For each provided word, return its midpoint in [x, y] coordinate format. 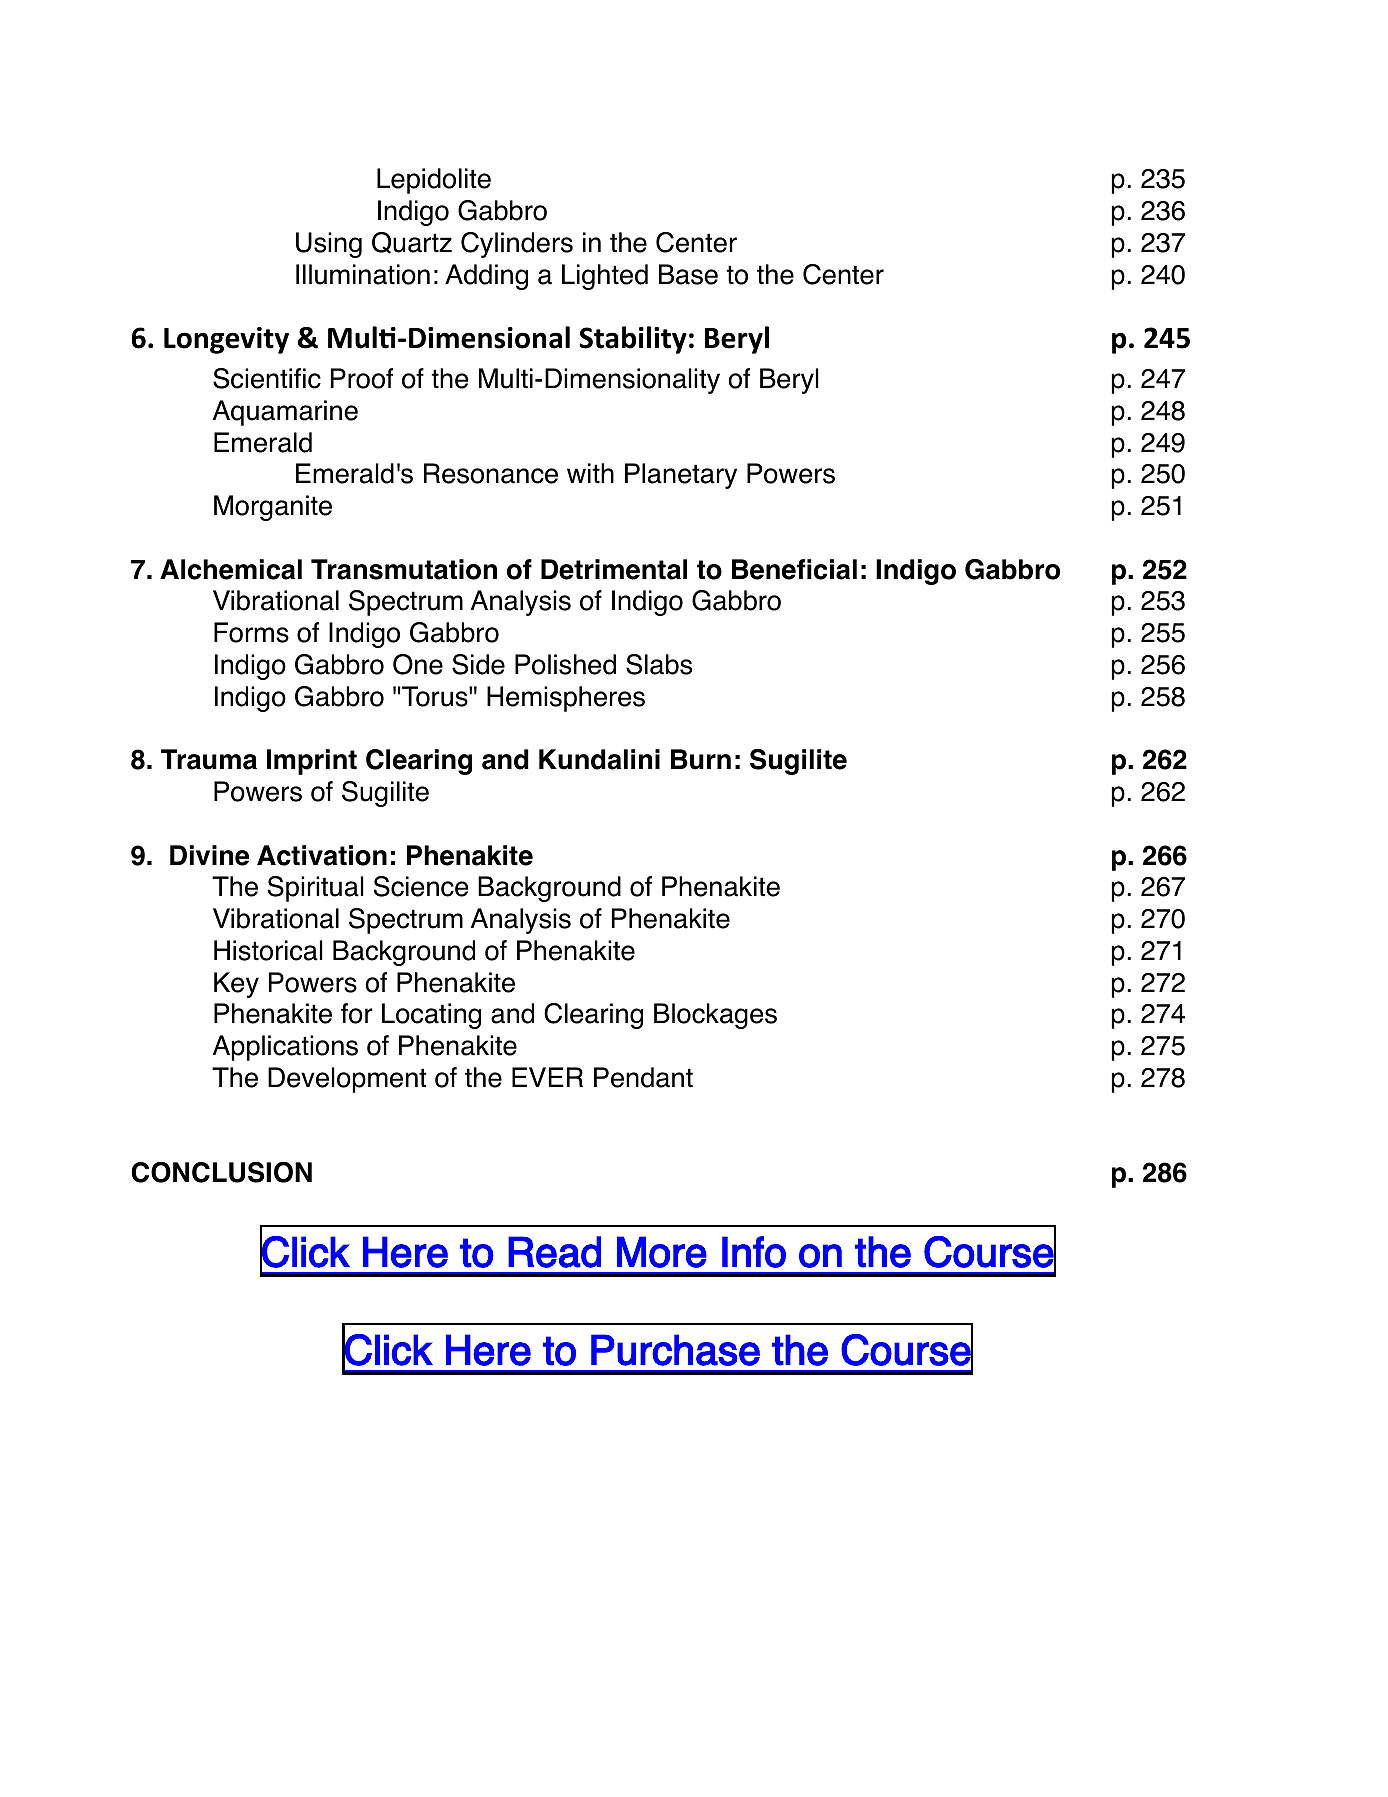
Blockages [715, 1016]
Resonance [491, 473]
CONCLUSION [221, 1172]
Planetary [681, 476]
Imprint [312, 762]
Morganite [273, 508]
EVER [547, 1077]
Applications [285, 1048]
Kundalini [599, 759]
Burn [701, 759]
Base [688, 274]
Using [329, 245]
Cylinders [517, 245]
